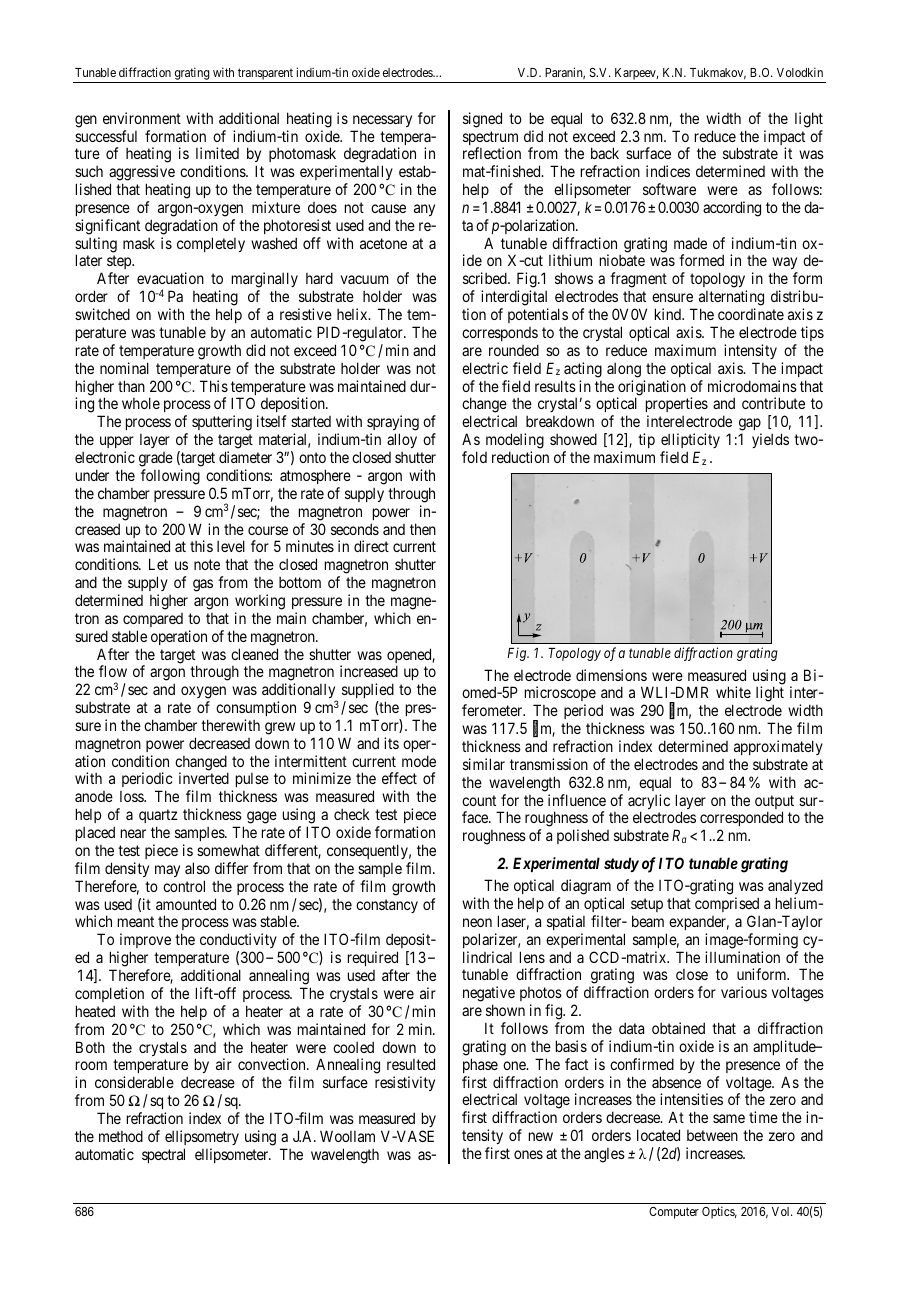 The width and height of the document is (924, 1308). What do you see at coordinates (170, 477) in the document?
I see `following` at bounding box center [170, 477].
